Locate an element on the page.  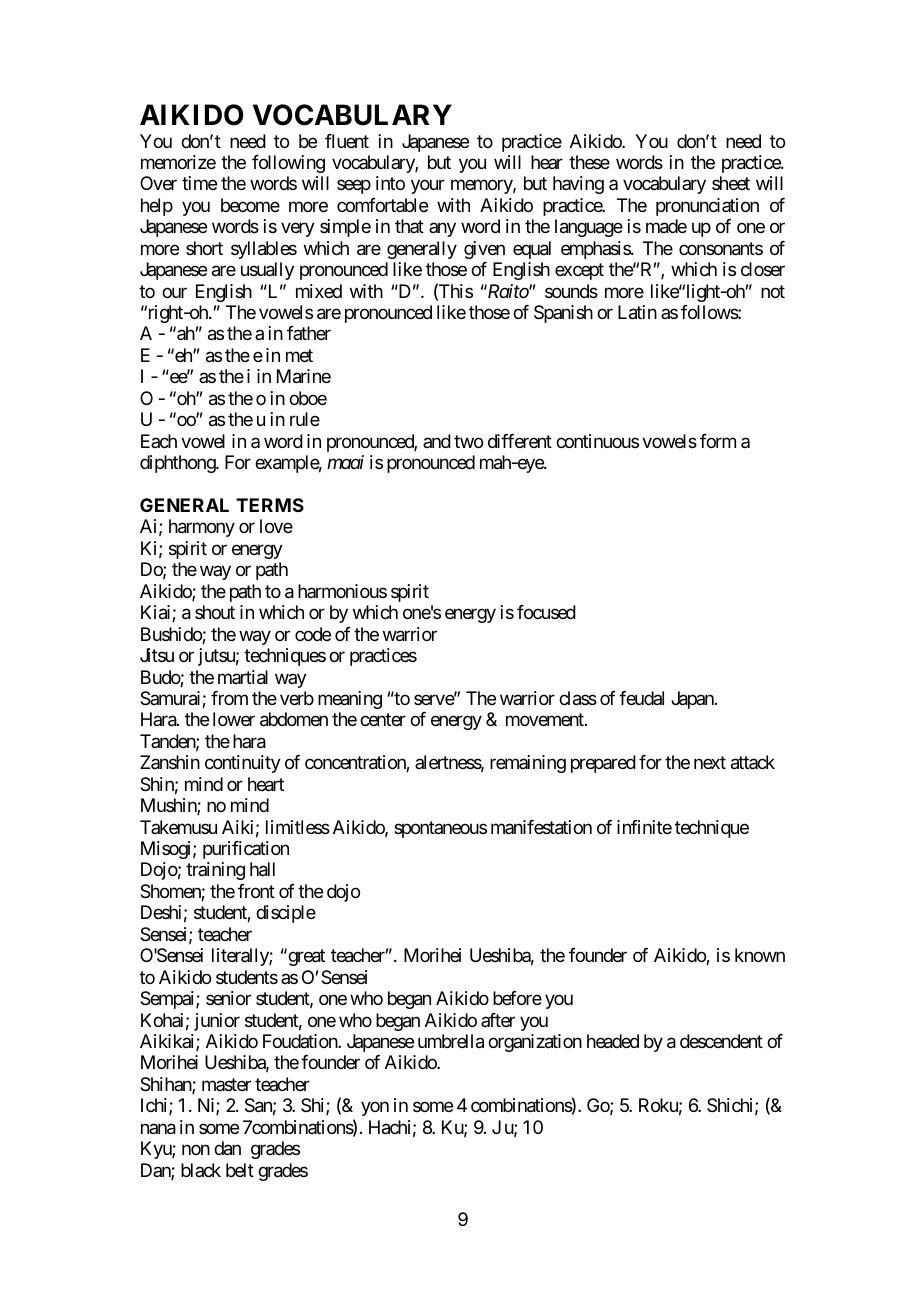
your is located at coordinates (428, 187).
